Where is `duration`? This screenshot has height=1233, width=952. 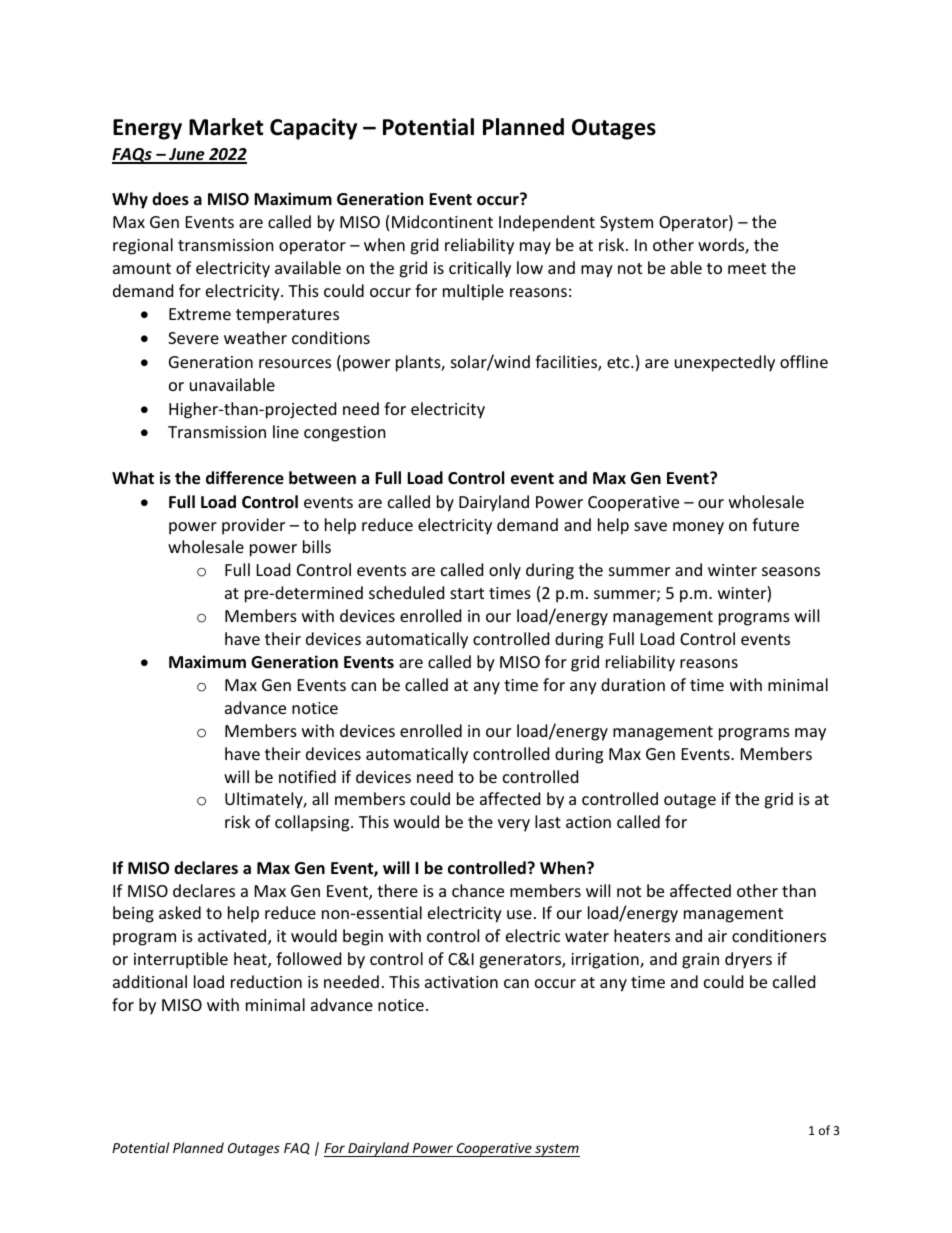 duration is located at coordinates (633, 684).
